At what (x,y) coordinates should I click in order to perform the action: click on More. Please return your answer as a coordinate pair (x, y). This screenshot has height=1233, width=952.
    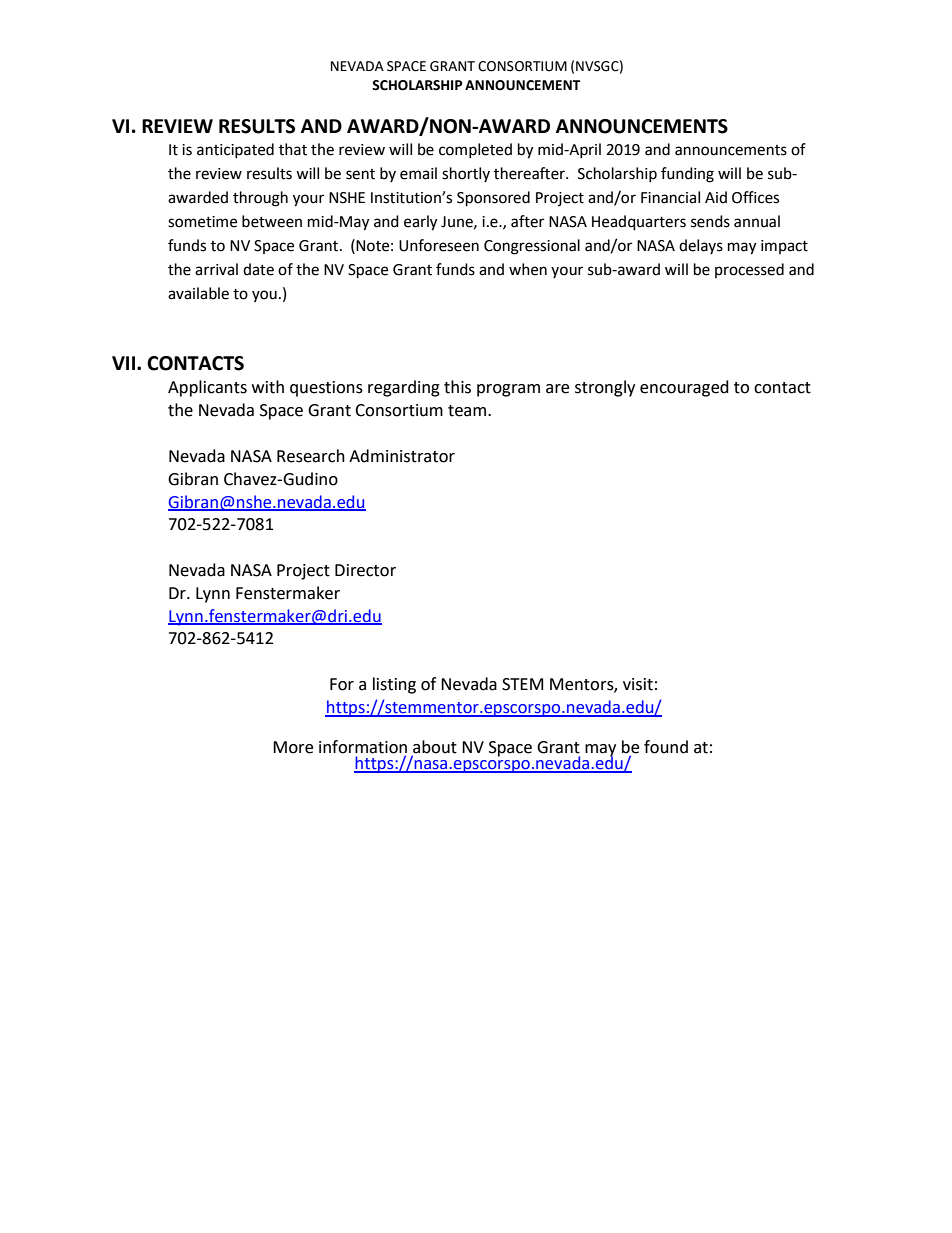
    Looking at the image, I should click on (293, 747).
